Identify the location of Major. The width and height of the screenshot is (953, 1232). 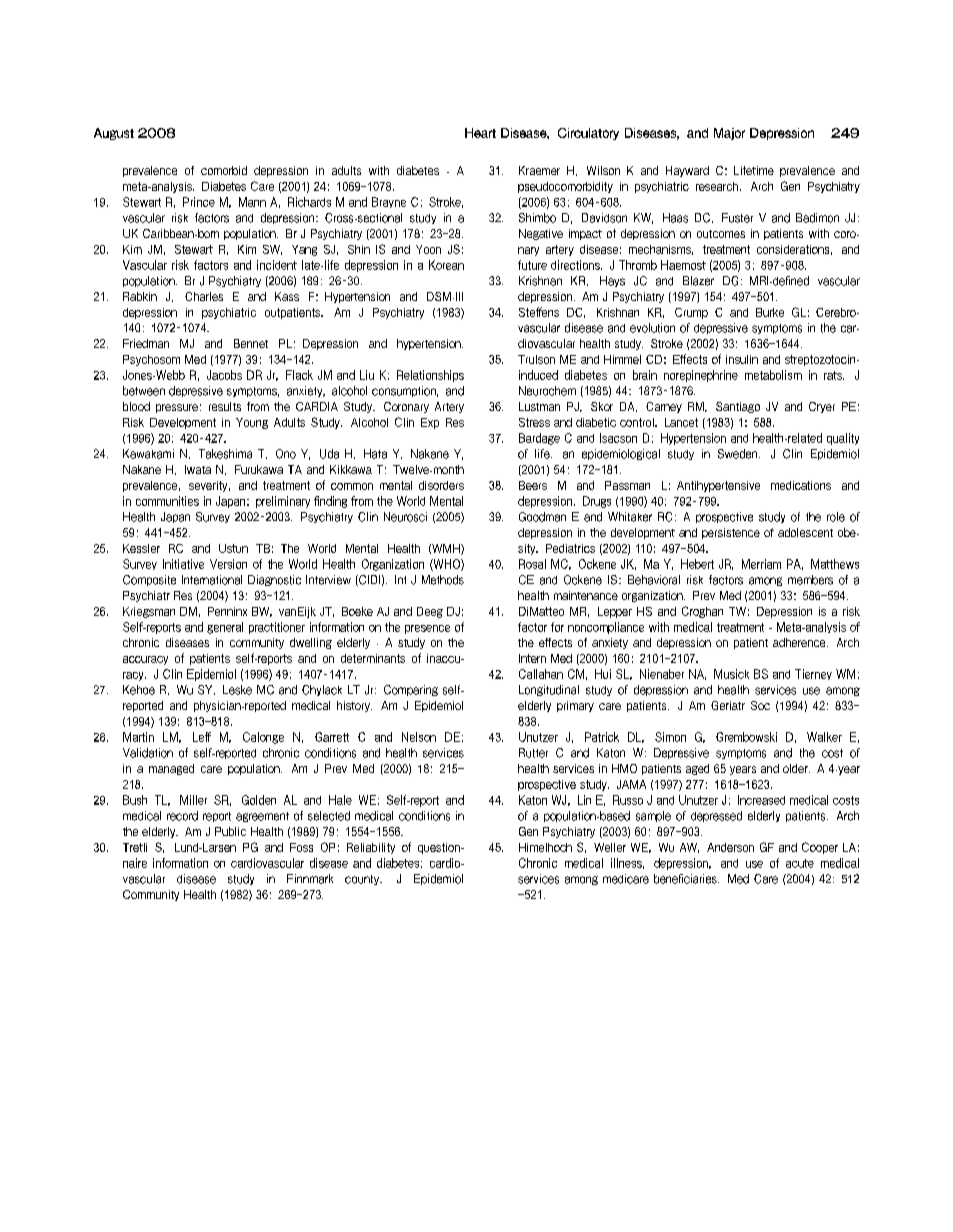
(729, 134).
